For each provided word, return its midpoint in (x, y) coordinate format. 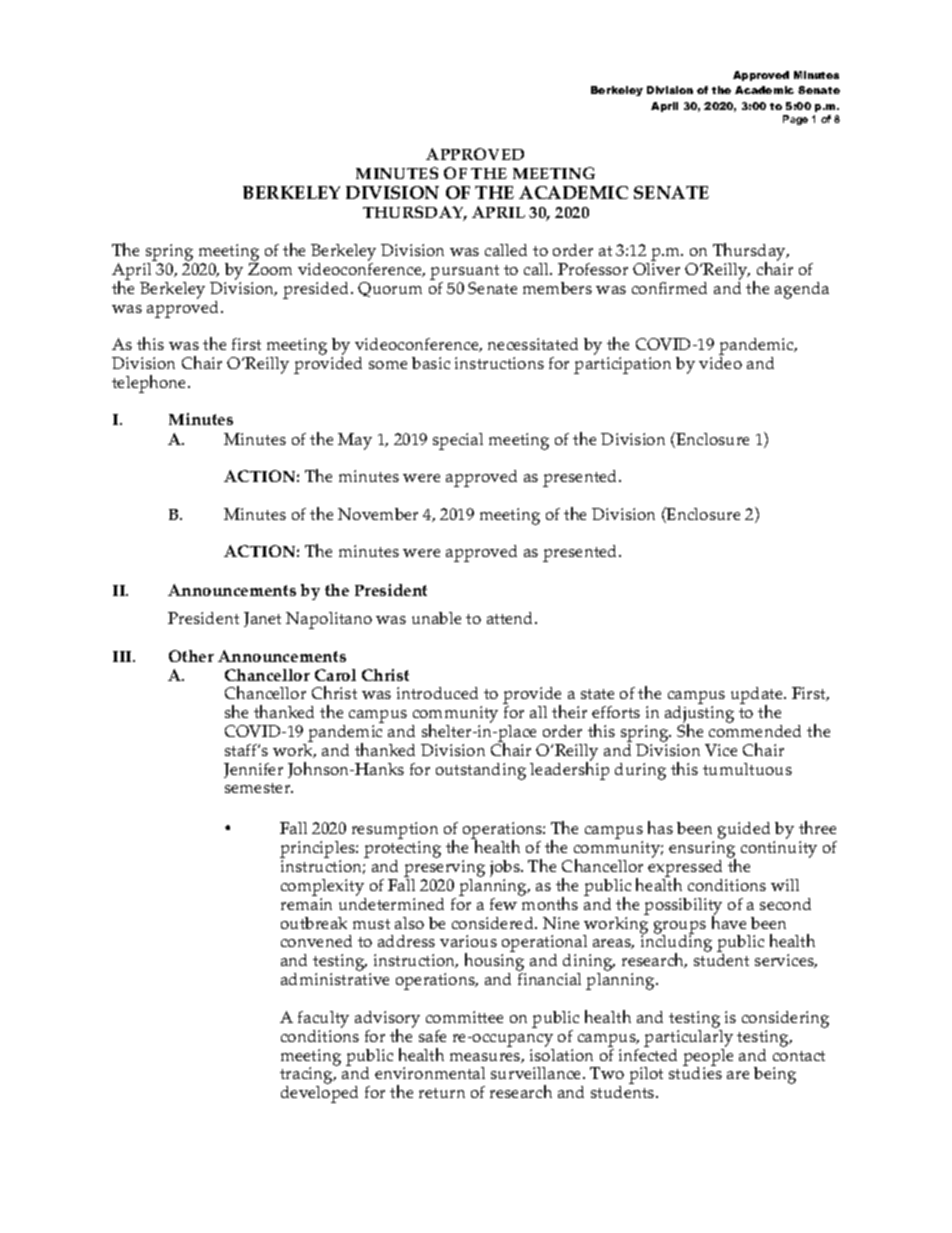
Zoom (270, 269)
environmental (430, 1073)
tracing (307, 1077)
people (708, 1057)
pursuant (464, 272)
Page (795, 120)
